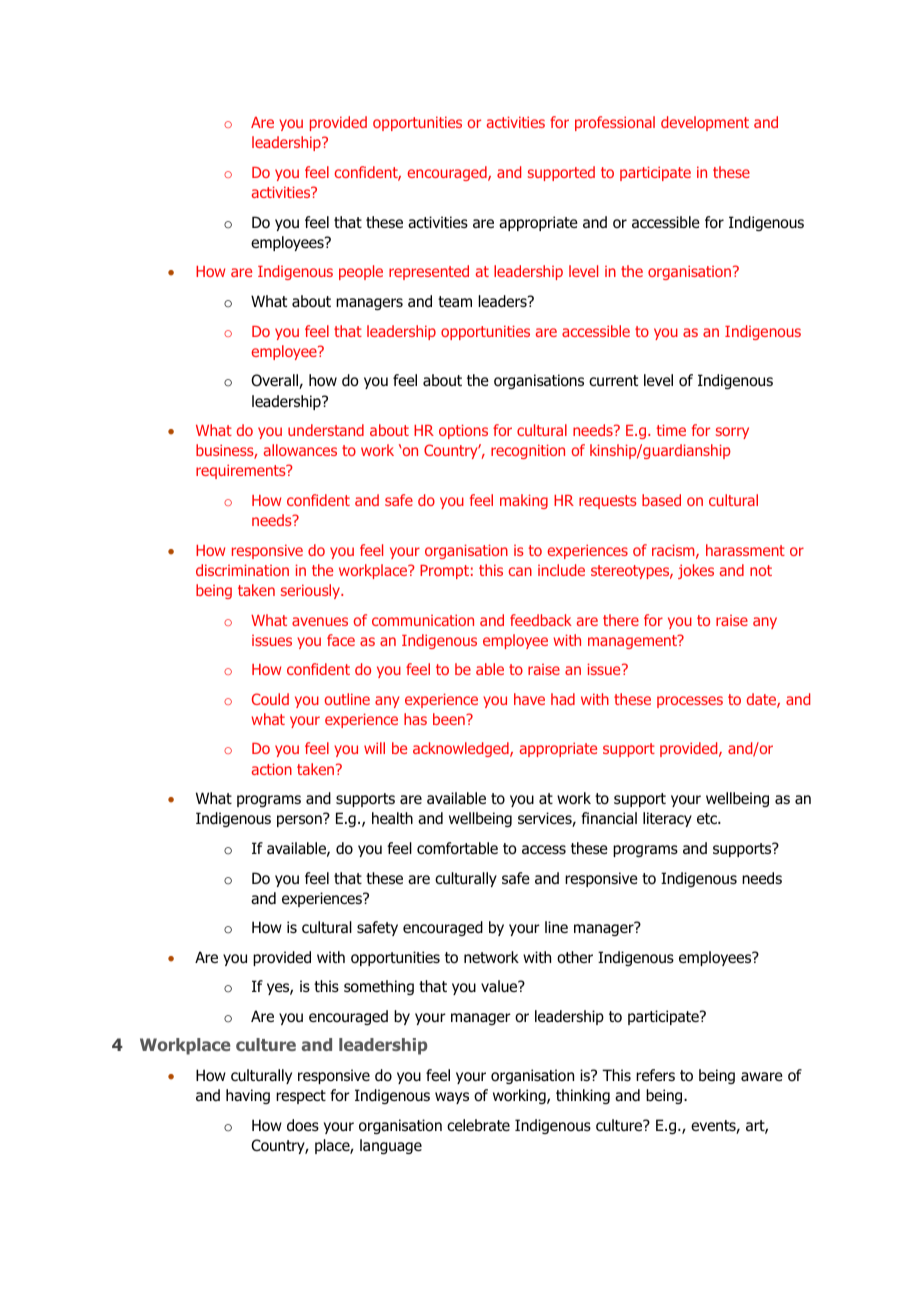 The height and width of the page is (1308, 924). Describe the element at coordinates (615, 123) in the page. I see `professional` at that location.
